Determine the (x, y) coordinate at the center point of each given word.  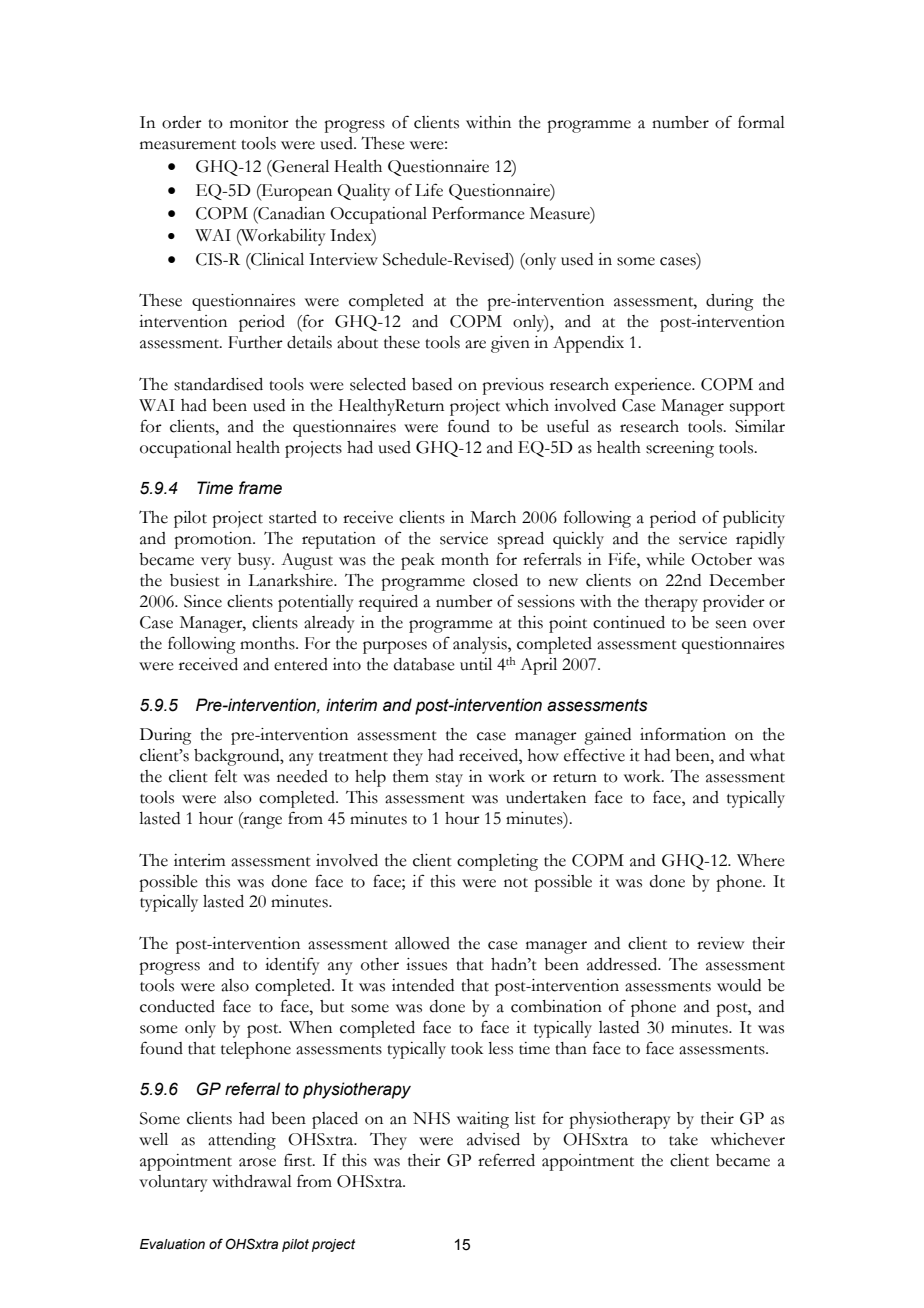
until (476, 664)
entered (301, 664)
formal (761, 122)
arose (257, 1162)
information (683, 734)
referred (506, 1160)
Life (429, 190)
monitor (259, 122)
